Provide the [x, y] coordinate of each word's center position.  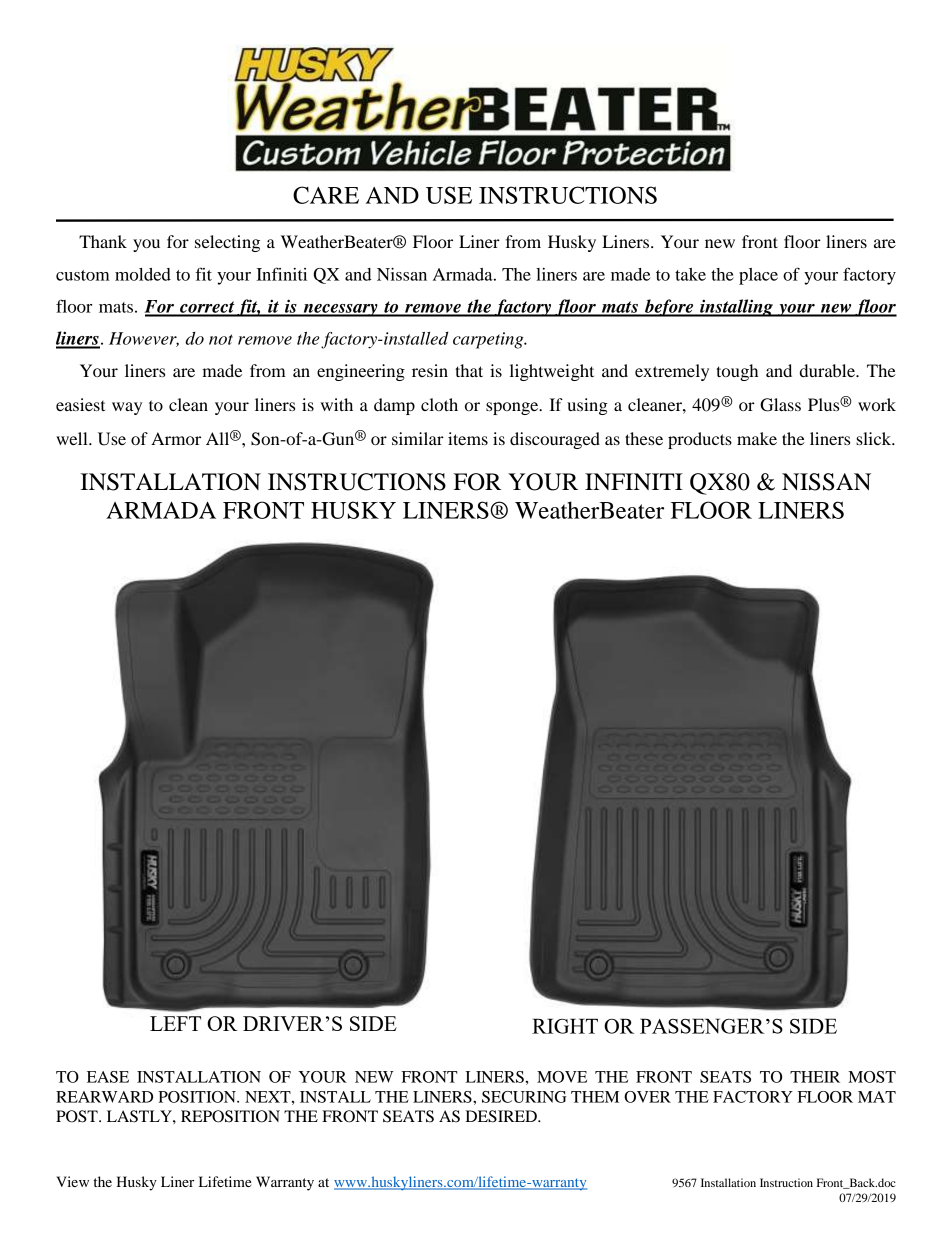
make [757, 438]
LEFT [175, 1023]
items [468, 438]
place [758, 276]
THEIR [815, 1077]
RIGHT [565, 1026]
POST [78, 1116]
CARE [326, 195]
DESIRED [502, 1116]
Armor [176, 438]
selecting [227, 243]
